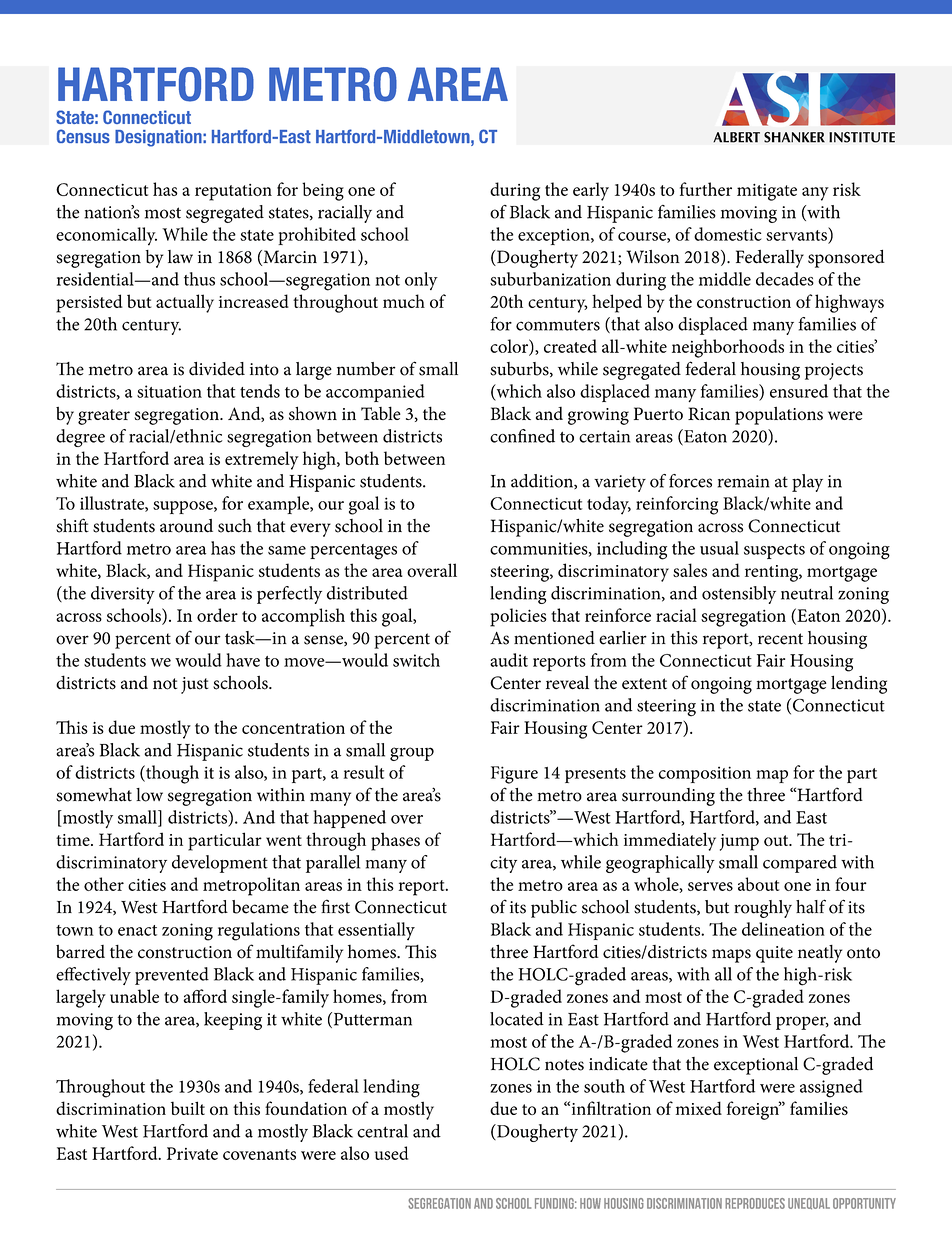 The image size is (952, 1233). I want to click on reputation, so click(233, 192).
